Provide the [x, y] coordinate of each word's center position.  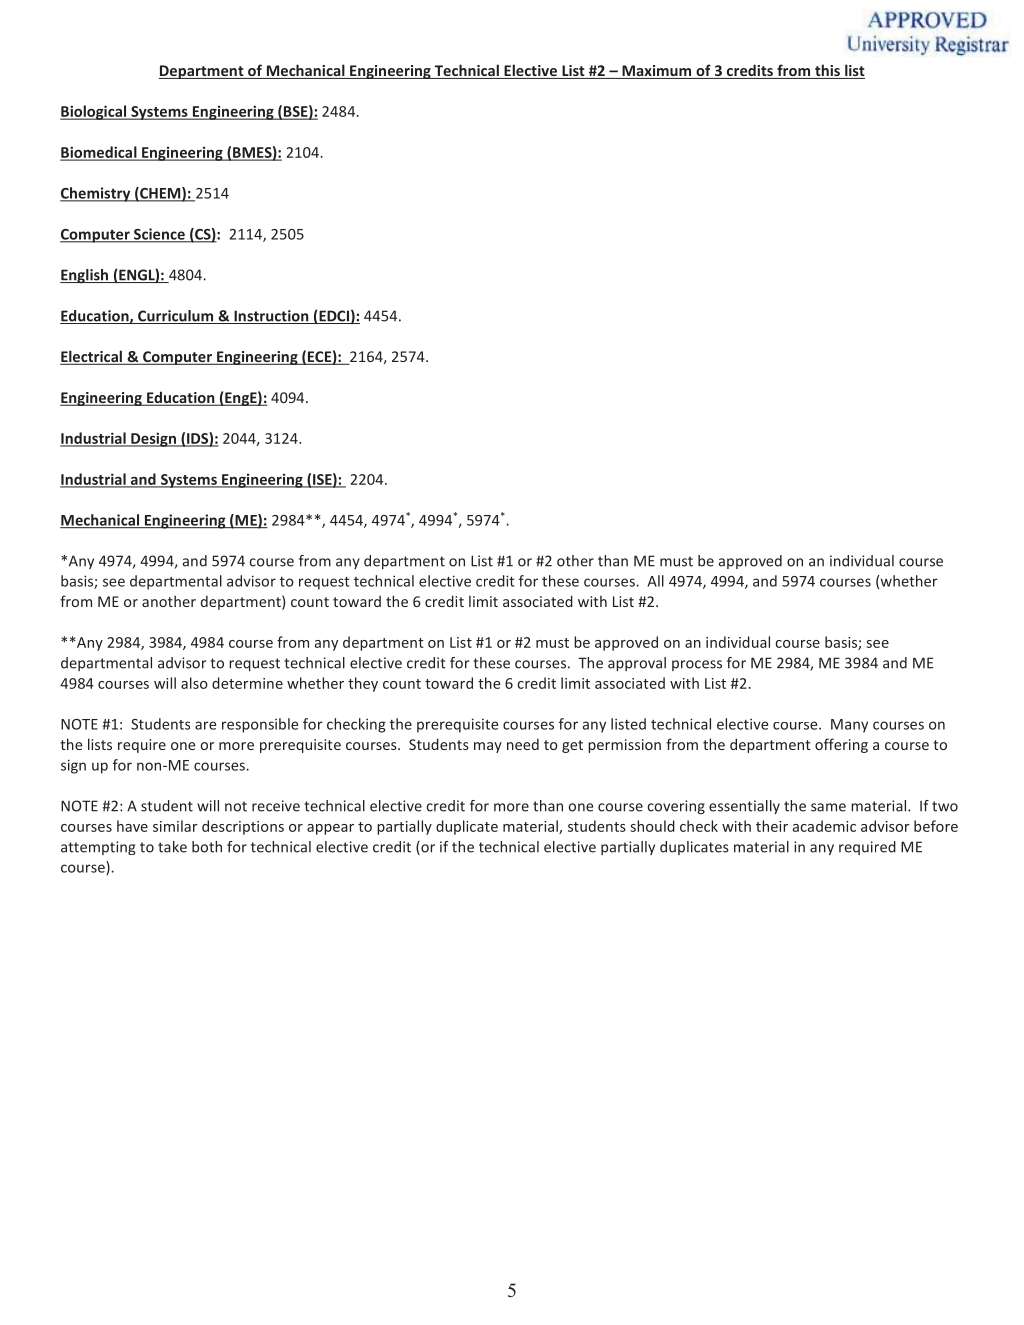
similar [175, 826]
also [194, 683]
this [827, 71]
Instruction [271, 317]
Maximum [657, 72]
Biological [94, 112]
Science [159, 235]
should [652, 826]
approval [637, 664]
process [697, 665]
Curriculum [176, 317]
